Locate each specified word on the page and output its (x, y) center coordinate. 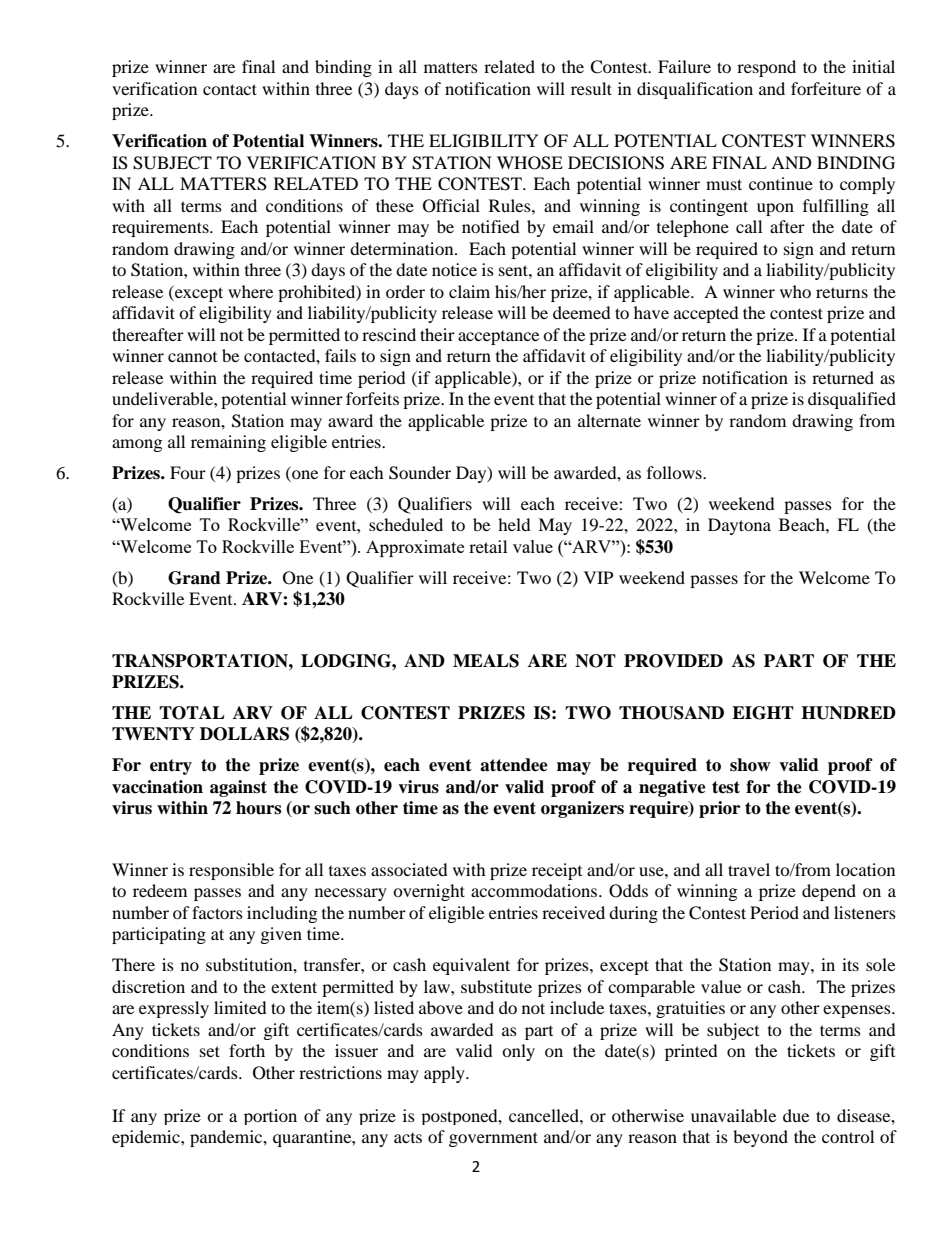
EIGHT (763, 713)
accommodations (535, 890)
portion (270, 1117)
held (514, 524)
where (250, 291)
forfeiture (826, 88)
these (395, 205)
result (591, 88)
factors (217, 912)
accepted (706, 314)
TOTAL (192, 713)
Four (188, 472)
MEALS (486, 661)
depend (829, 892)
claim (469, 291)
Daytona (739, 526)
